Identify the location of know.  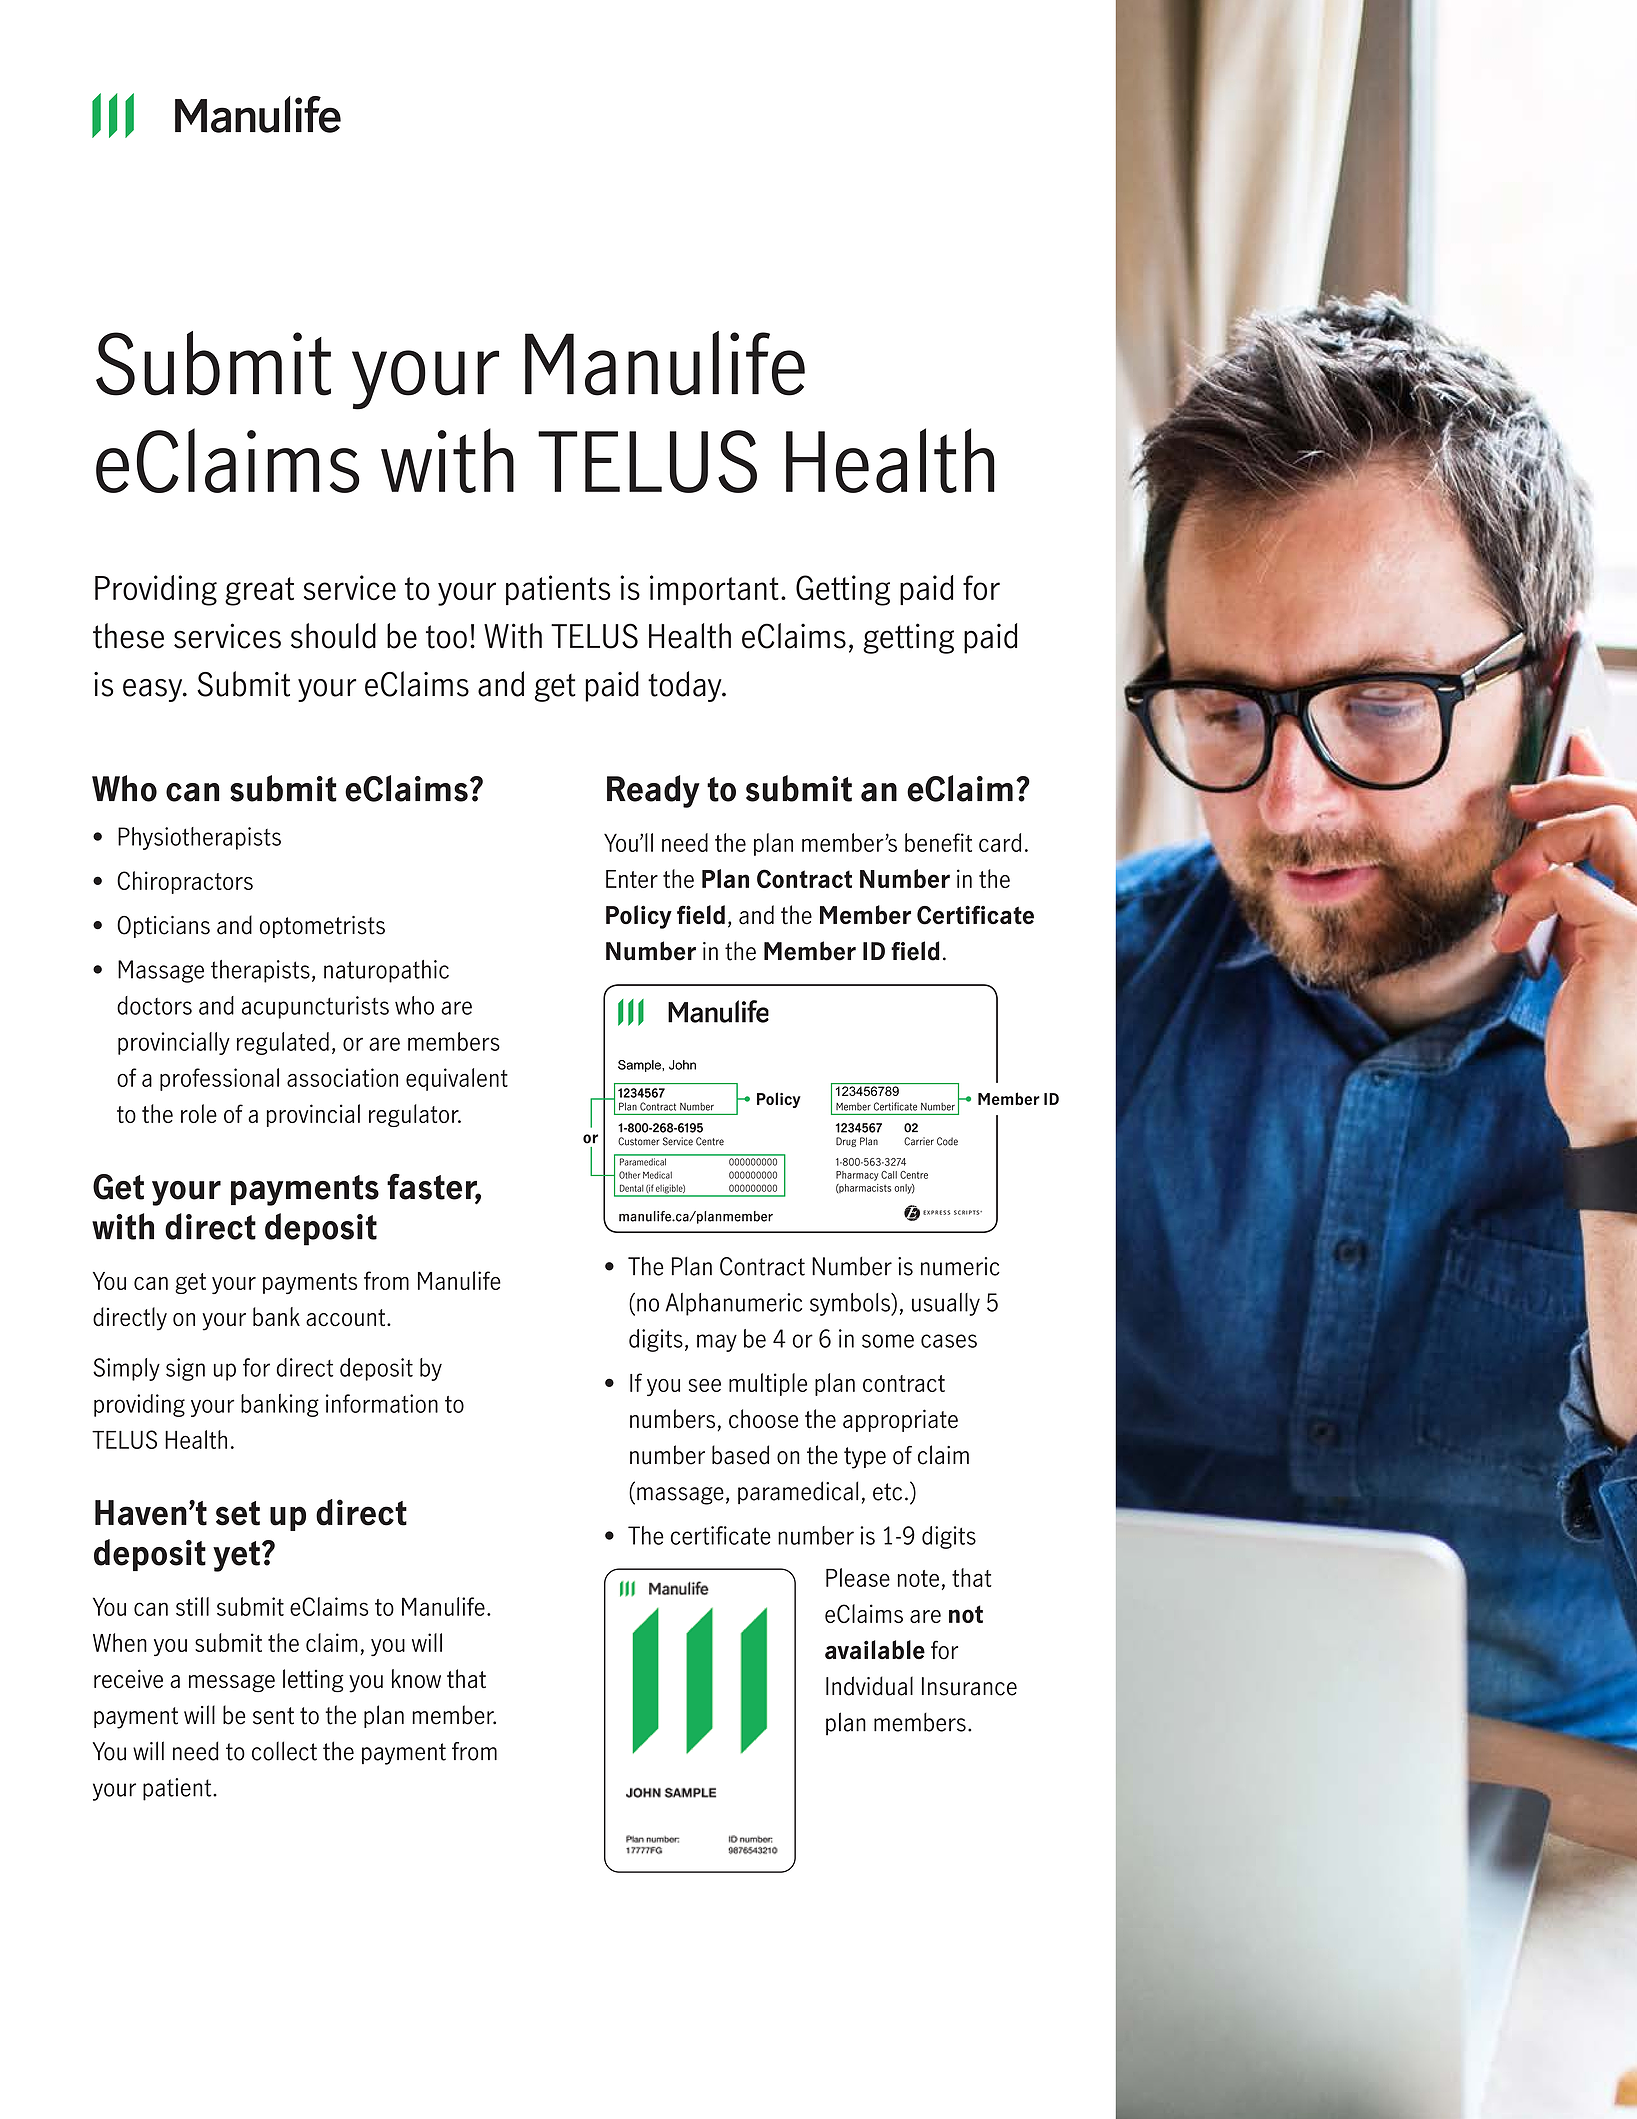
(416, 1678).
